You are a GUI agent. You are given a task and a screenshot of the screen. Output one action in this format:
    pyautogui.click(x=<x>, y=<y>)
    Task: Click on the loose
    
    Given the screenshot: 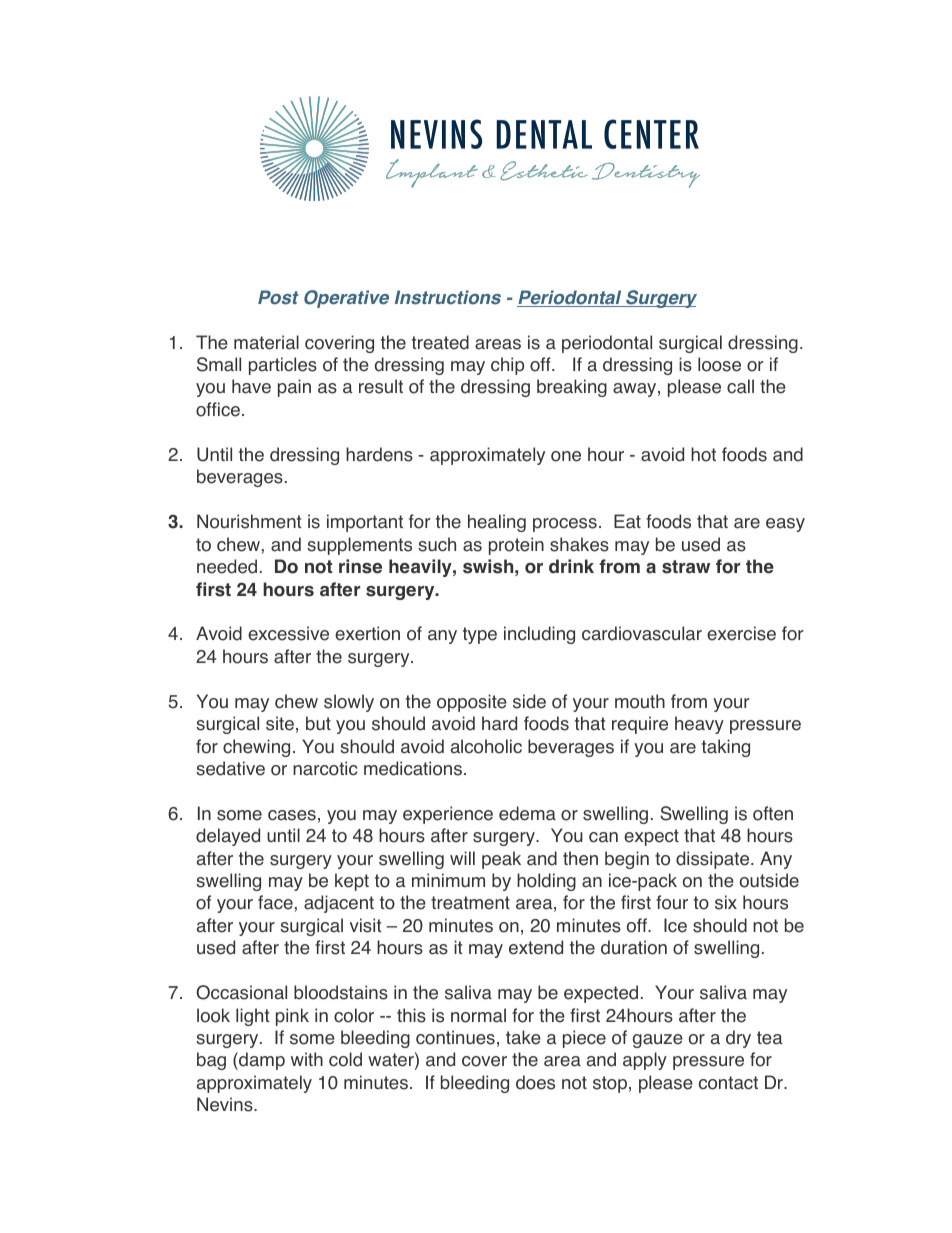 What is the action you would take?
    pyautogui.click(x=719, y=364)
